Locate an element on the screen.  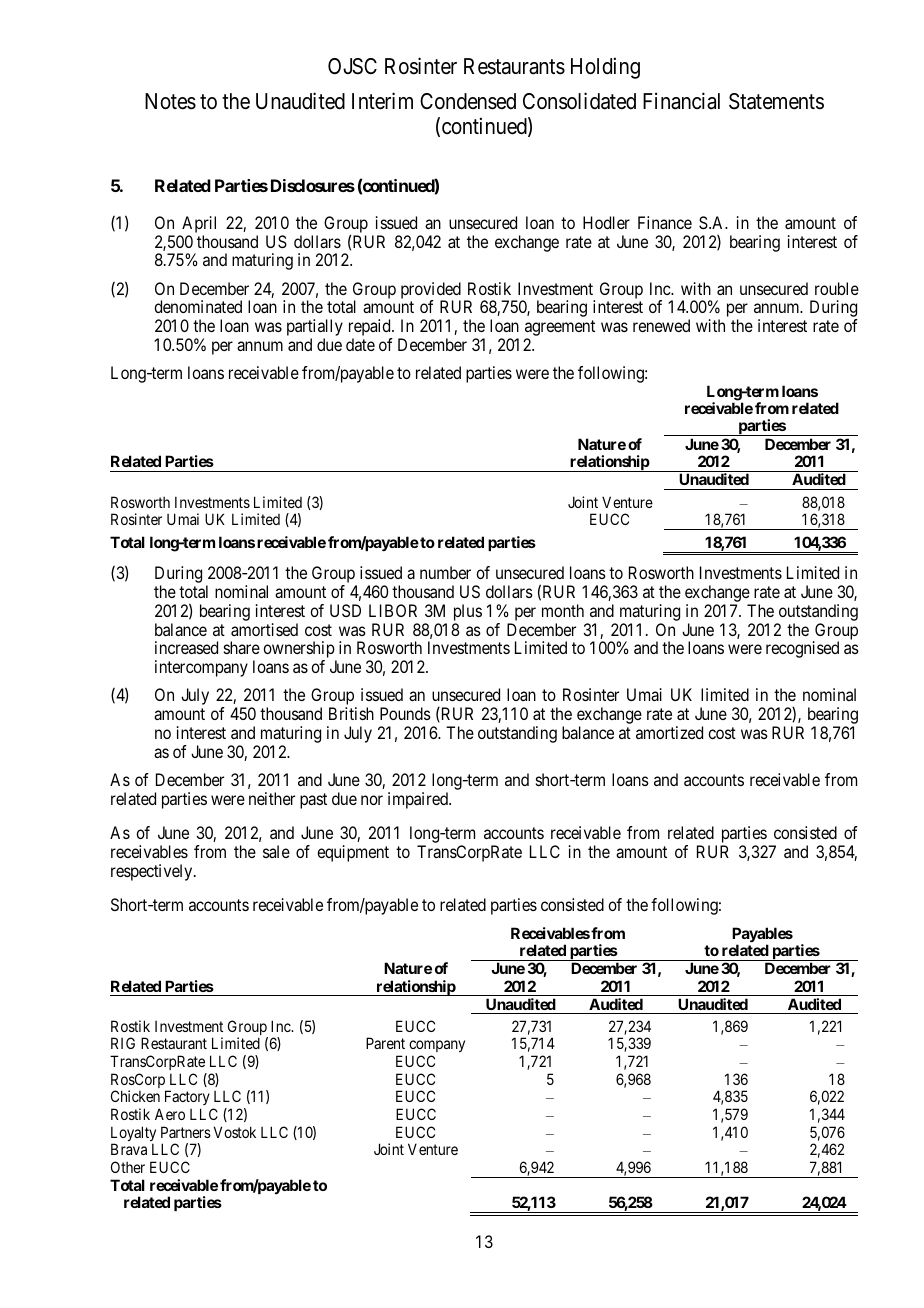
Notes is located at coordinates (170, 101).
